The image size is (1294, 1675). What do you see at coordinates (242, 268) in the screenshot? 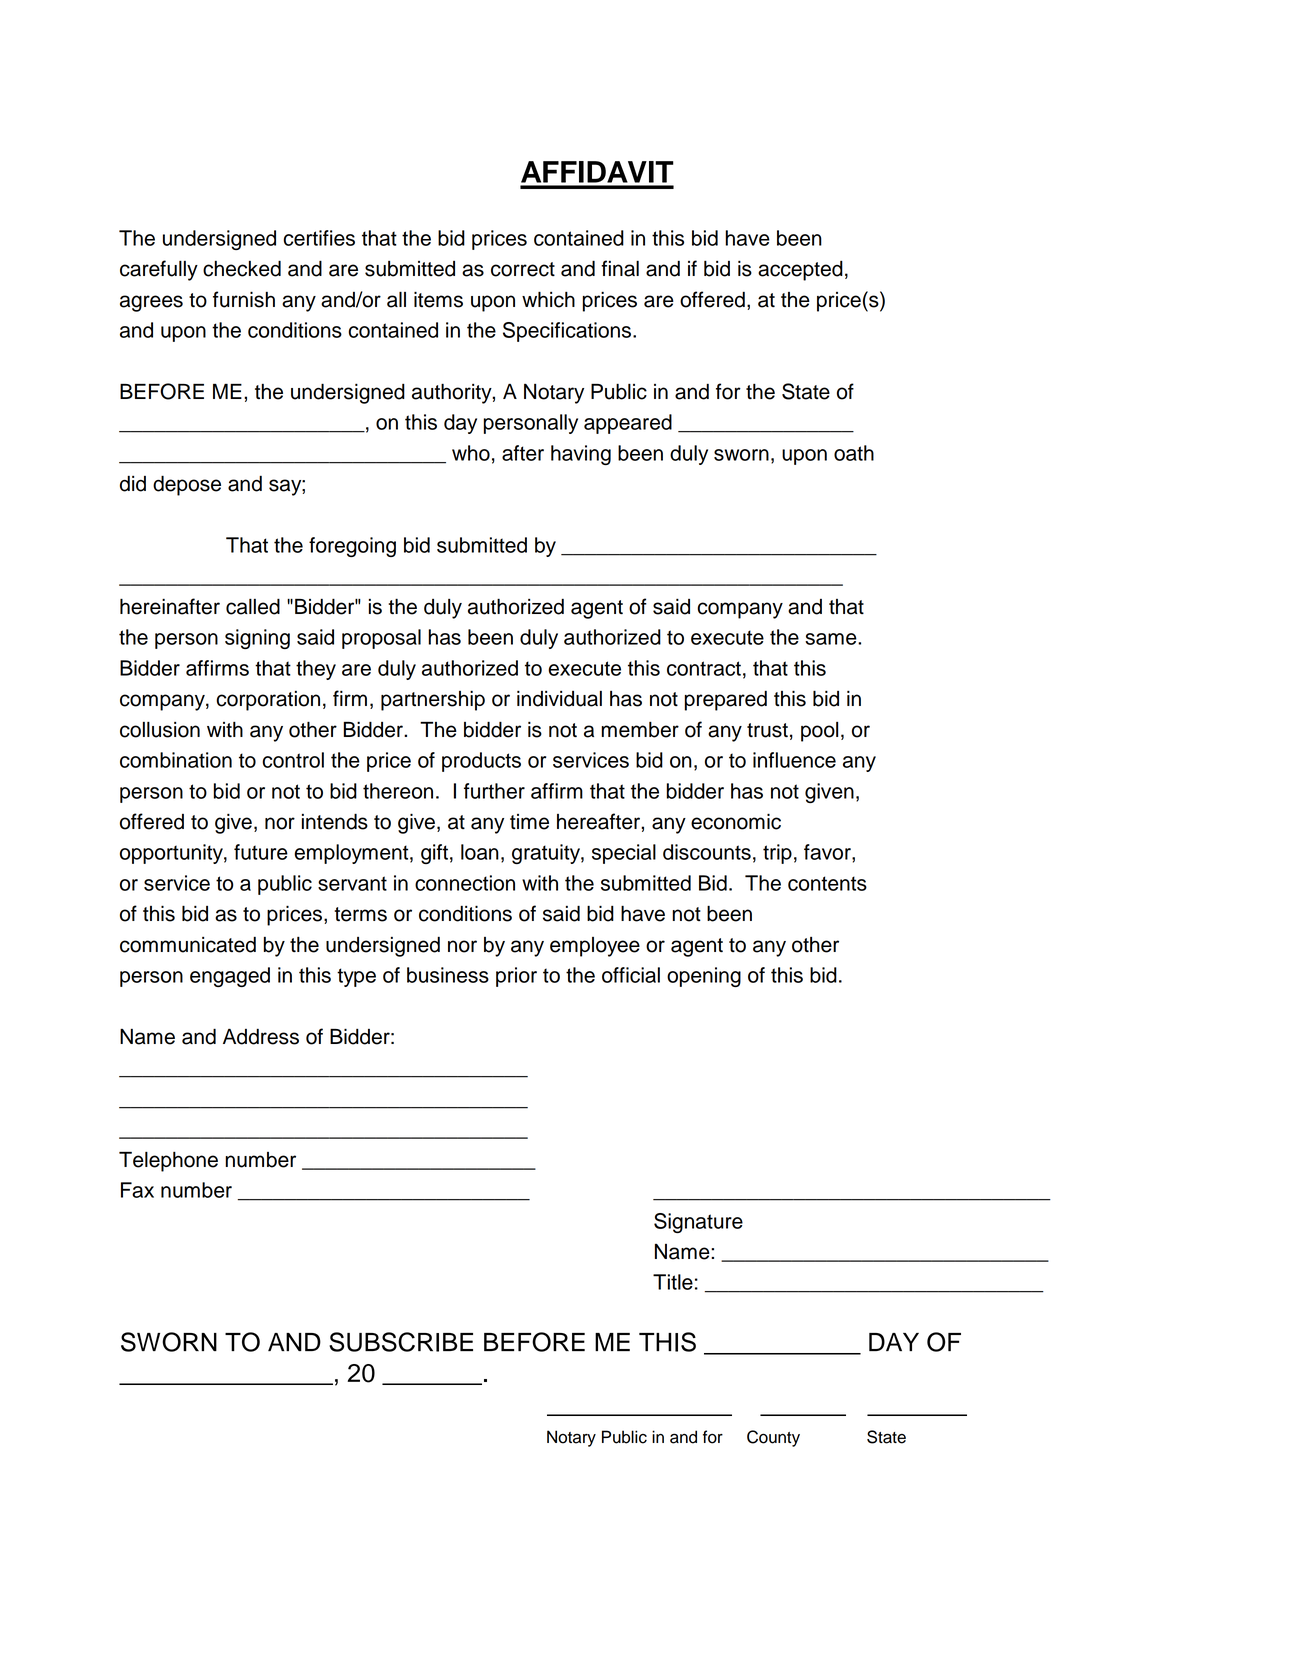
I see `checked` at bounding box center [242, 268].
